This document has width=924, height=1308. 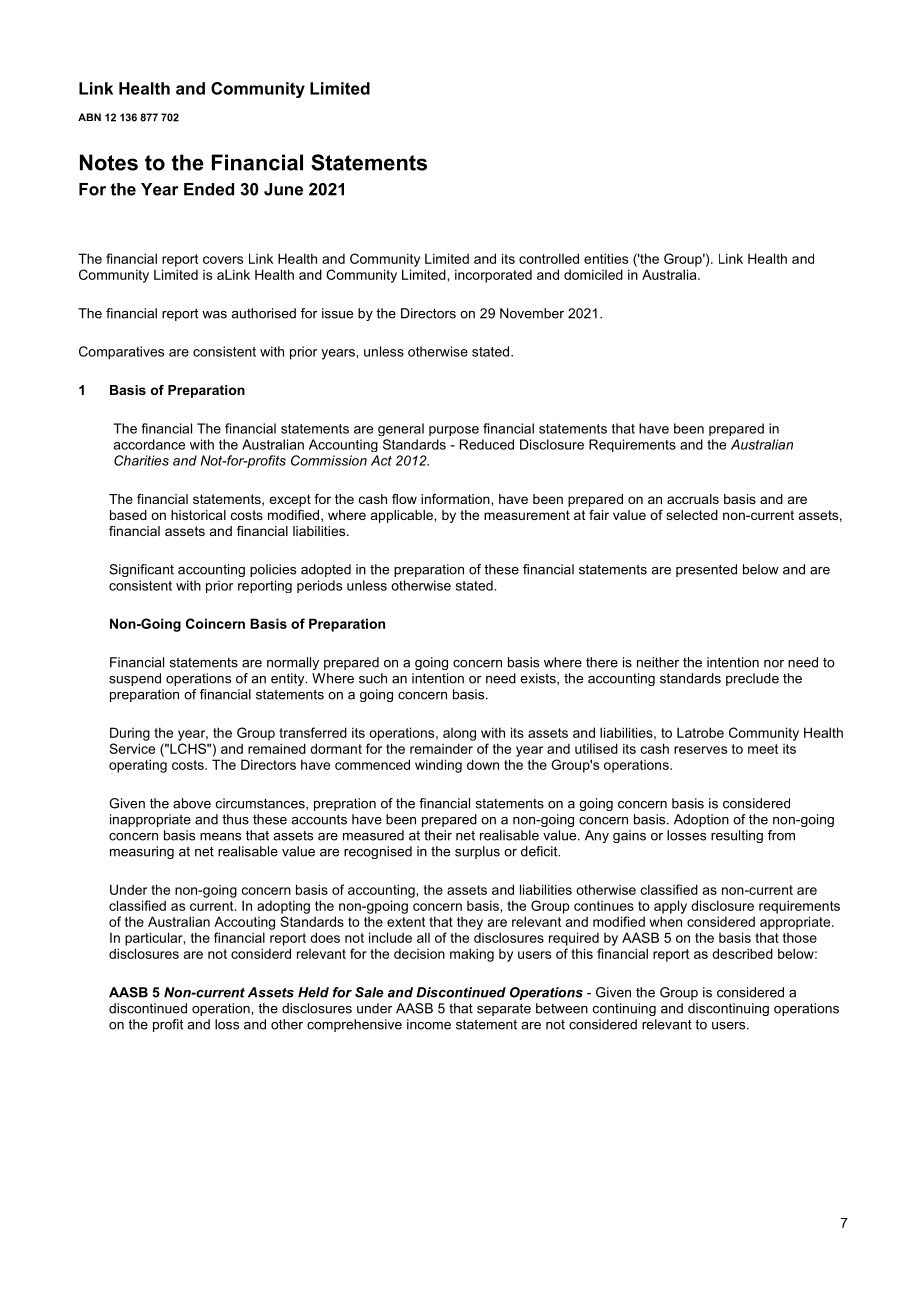 What do you see at coordinates (456, 499) in the document?
I see `information` at bounding box center [456, 499].
